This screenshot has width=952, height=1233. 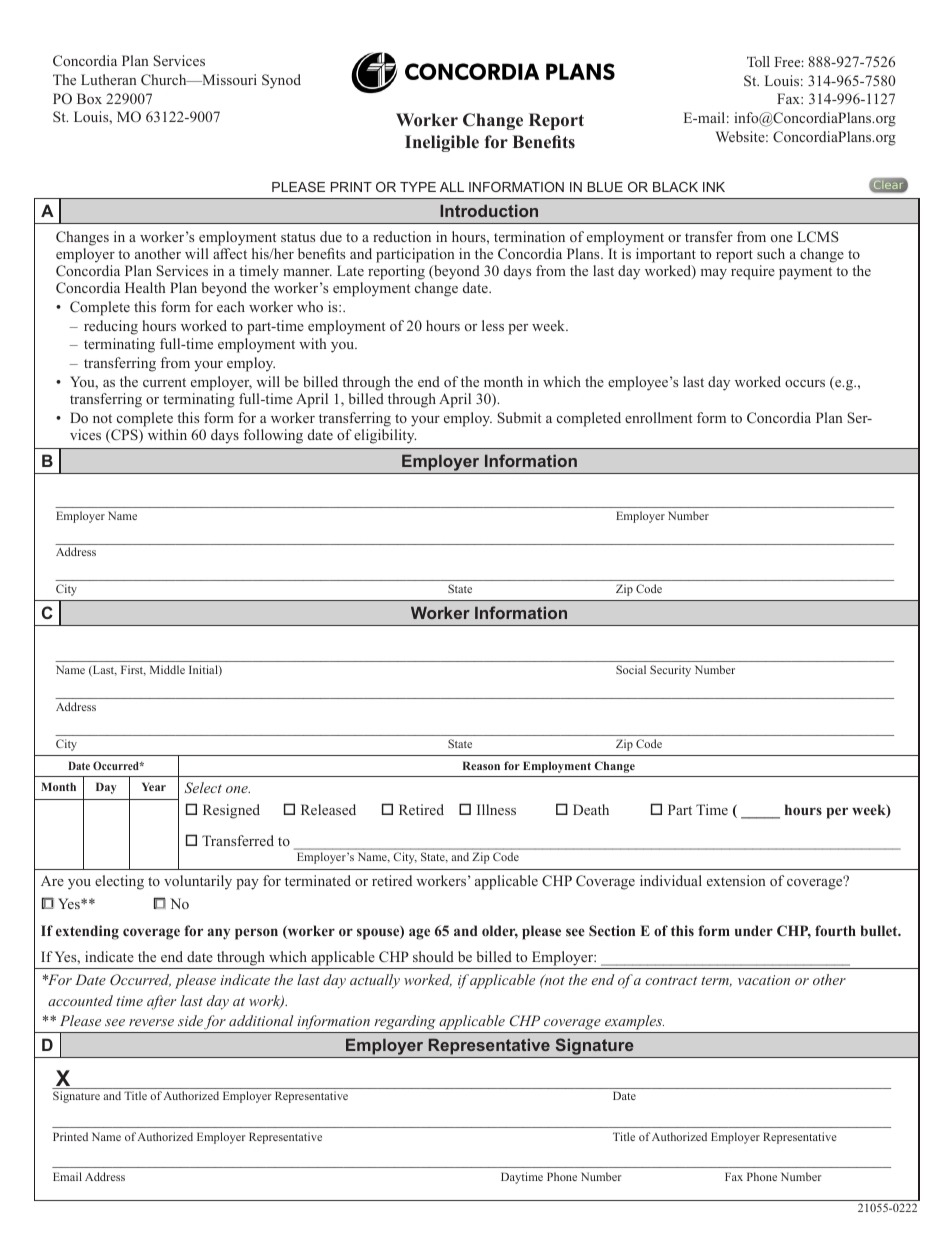 I want to click on Lutheran, so click(x=109, y=79).
